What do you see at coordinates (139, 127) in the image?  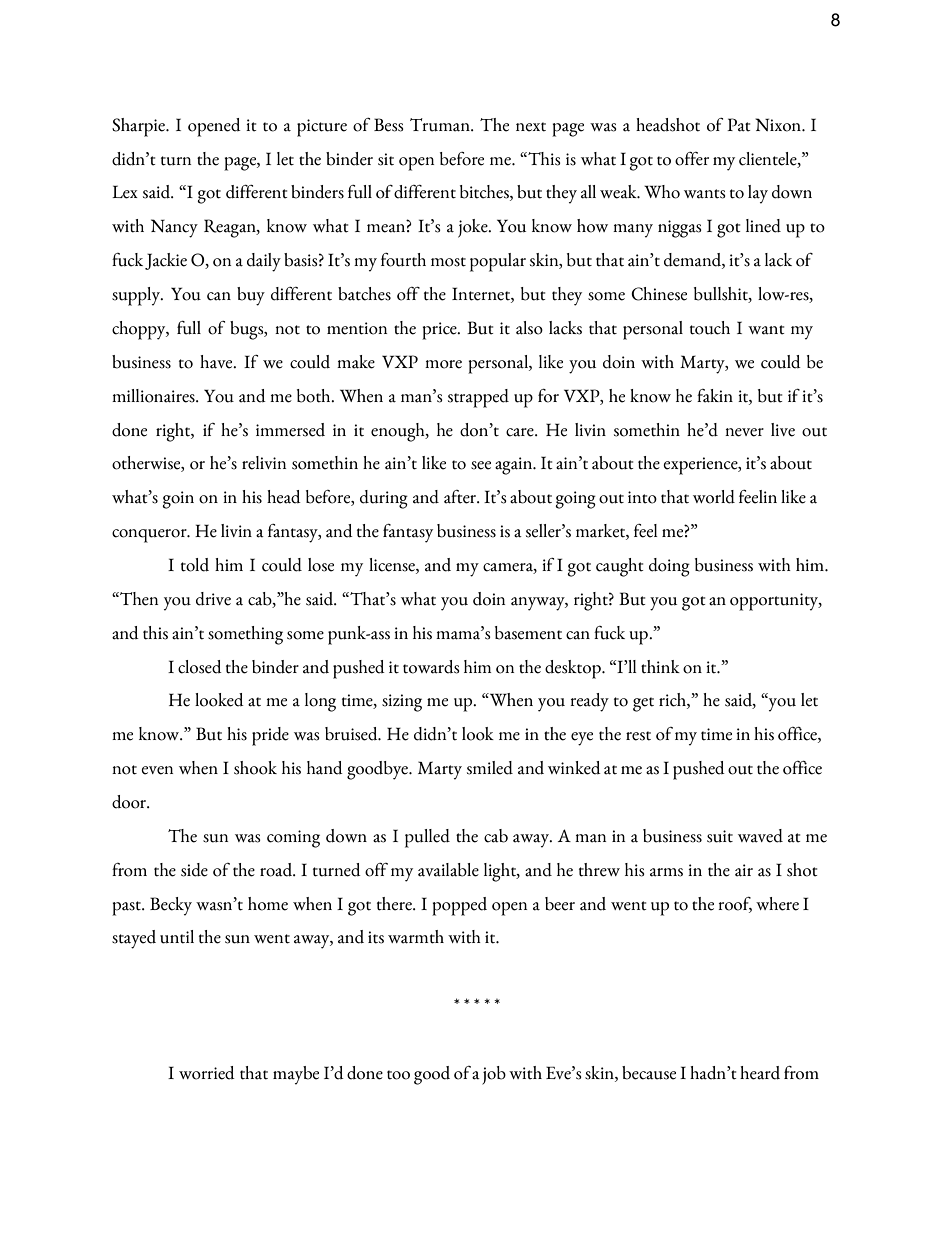 I see `Sharpie` at bounding box center [139, 127].
